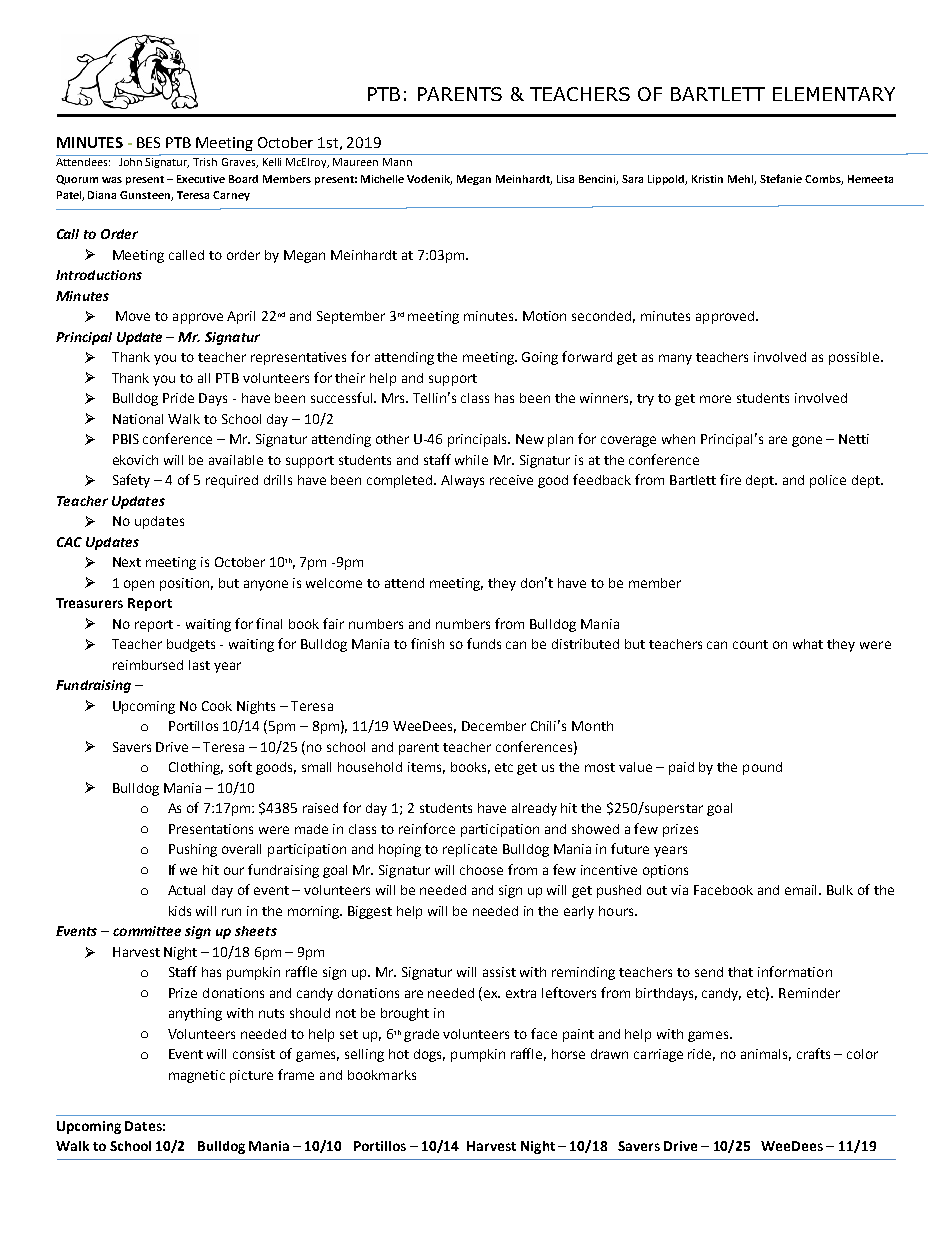 Image resolution: width=952 pixels, height=1233 pixels. What do you see at coordinates (750, 644) in the screenshot?
I see `count` at bounding box center [750, 644].
